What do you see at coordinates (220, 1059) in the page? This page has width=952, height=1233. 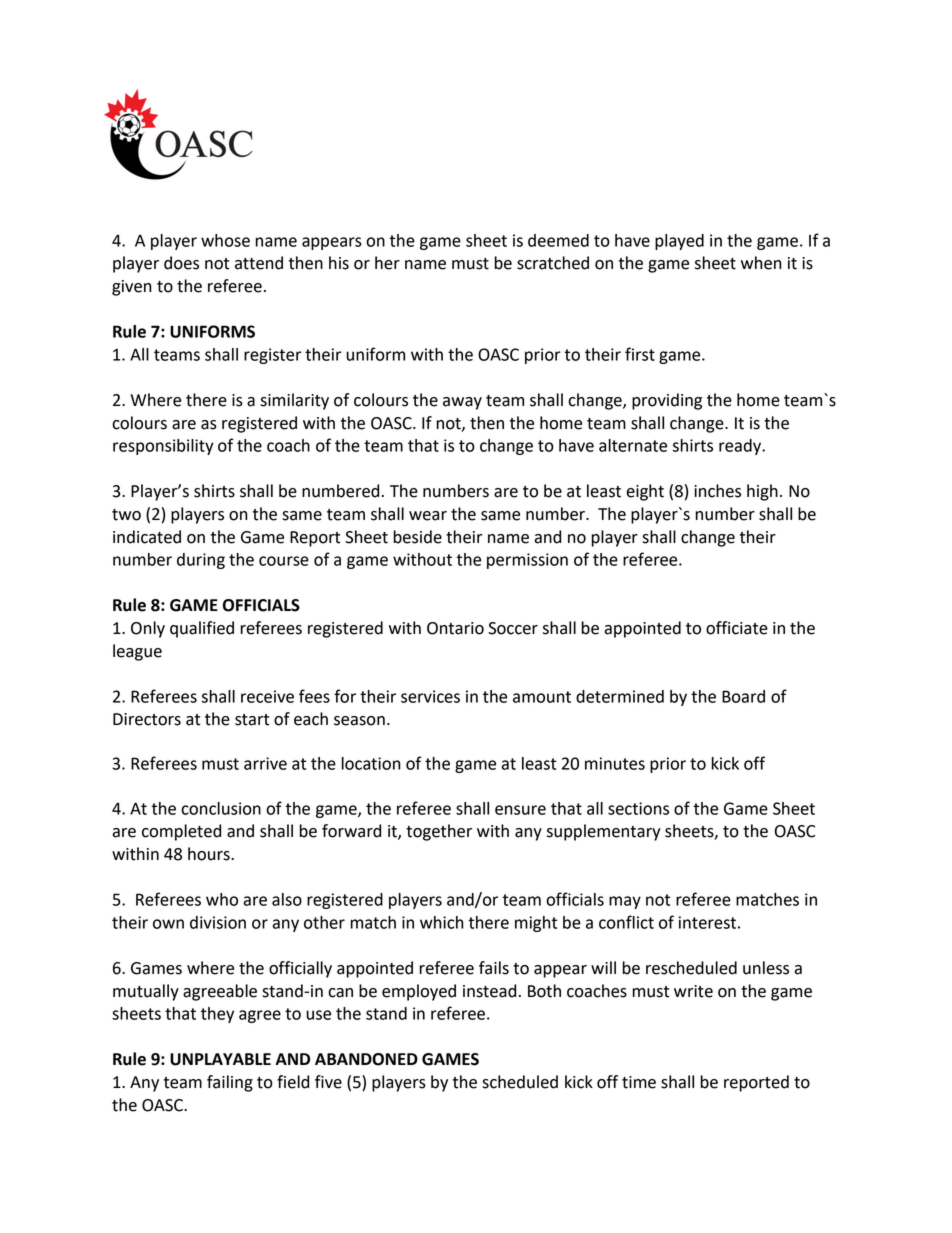 I see `UNPLAYABLE` at bounding box center [220, 1059].
